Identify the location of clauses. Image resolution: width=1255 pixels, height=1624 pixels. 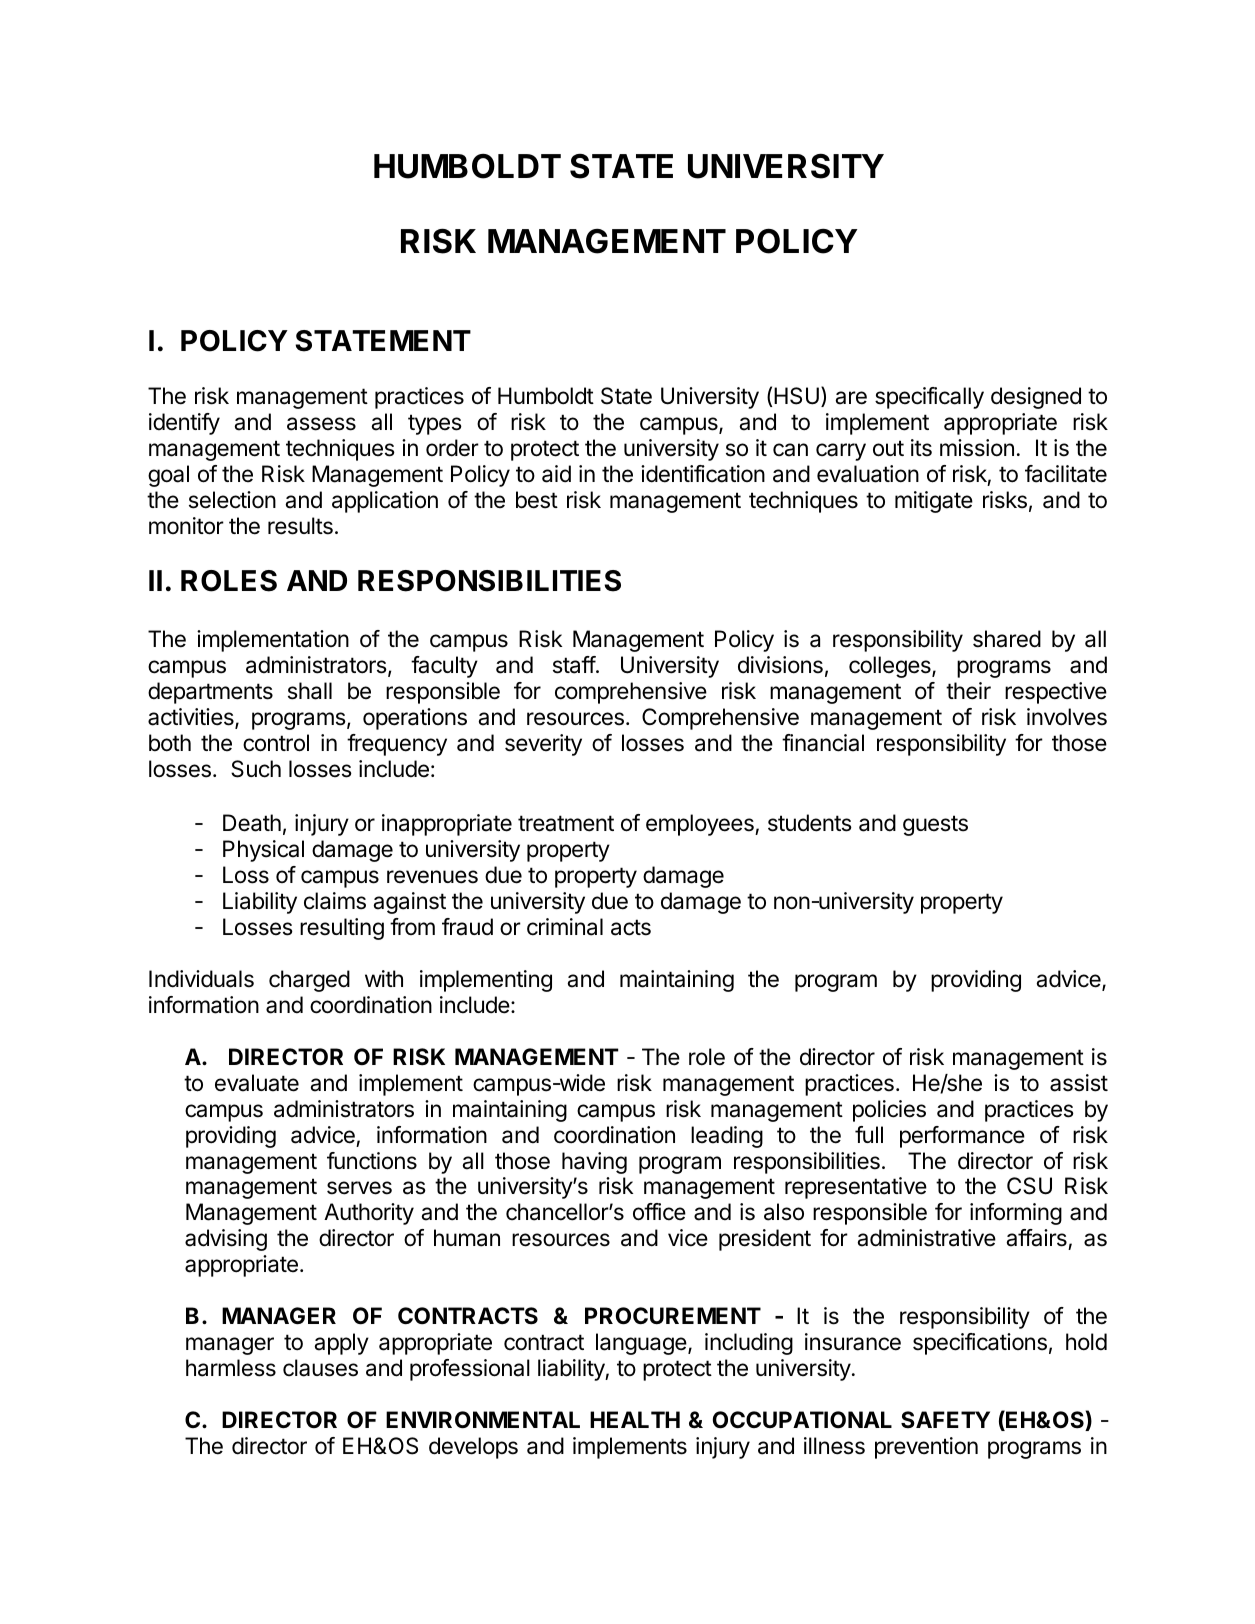
(320, 1368).
